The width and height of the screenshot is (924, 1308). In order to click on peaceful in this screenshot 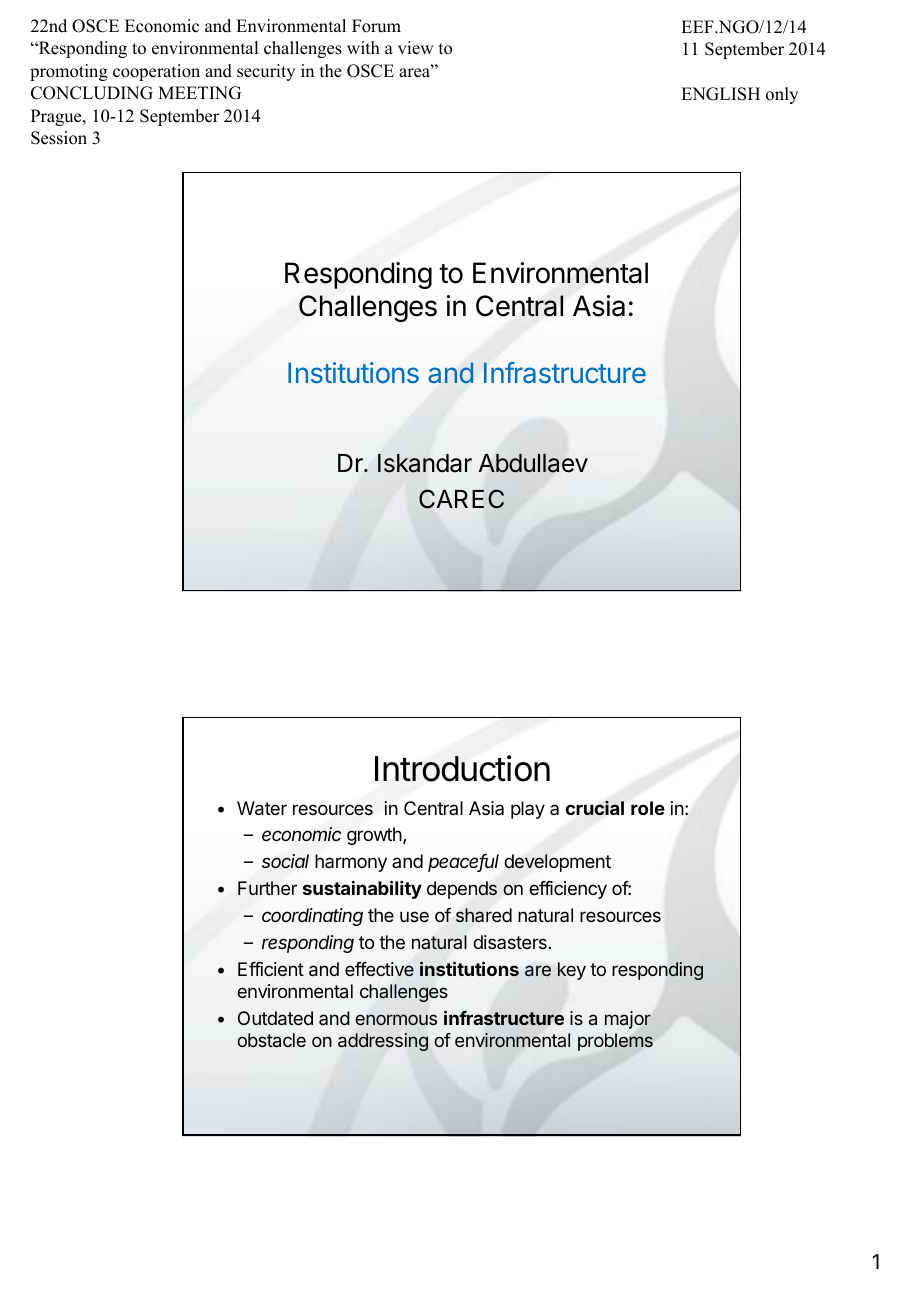, I will do `click(463, 863)`.
